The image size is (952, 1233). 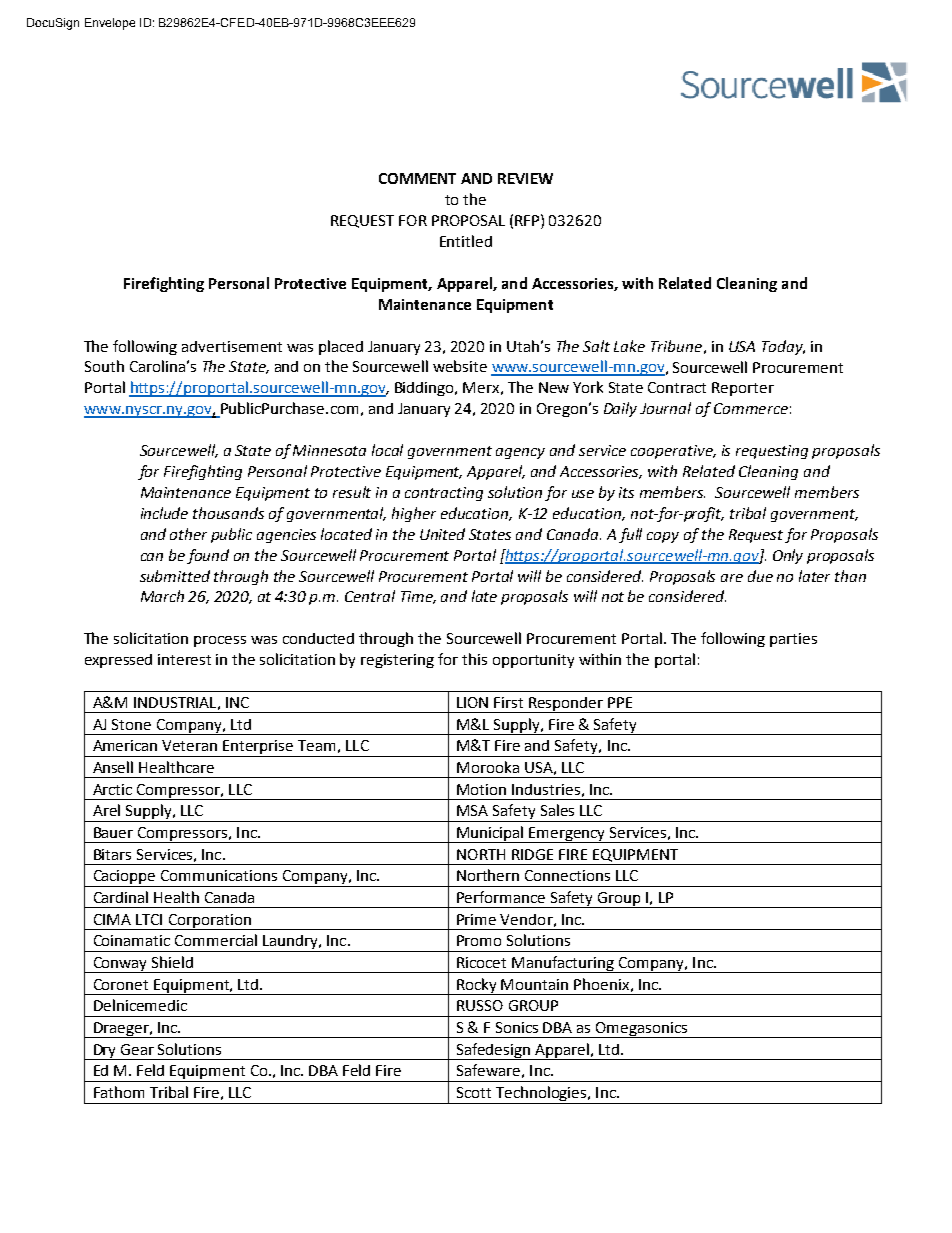 I want to click on Scott, so click(x=474, y=1092).
